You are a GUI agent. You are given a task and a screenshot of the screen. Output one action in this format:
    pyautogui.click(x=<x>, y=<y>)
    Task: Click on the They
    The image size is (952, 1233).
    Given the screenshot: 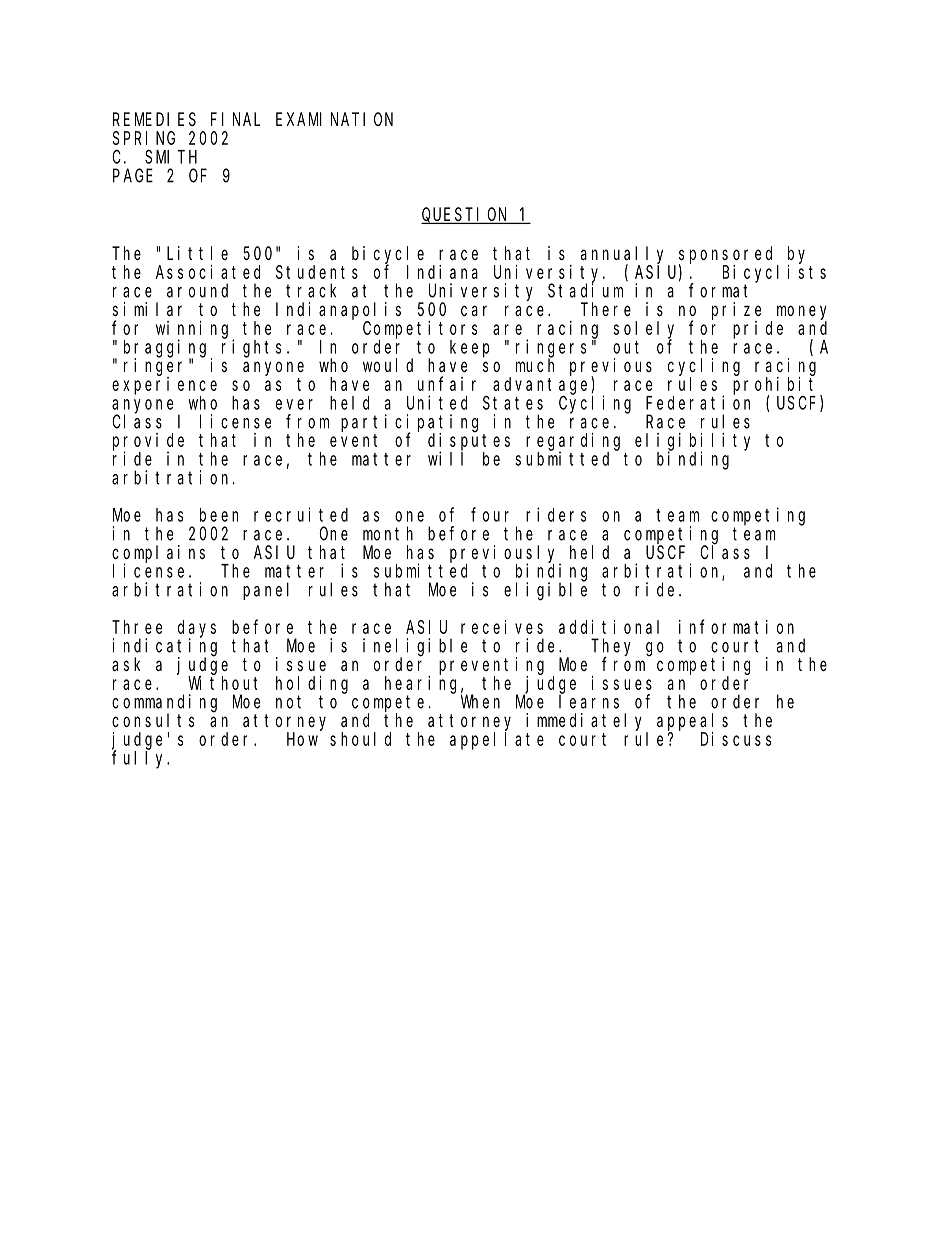 What is the action you would take?
    pyautogui.click(x=611, y=648)
